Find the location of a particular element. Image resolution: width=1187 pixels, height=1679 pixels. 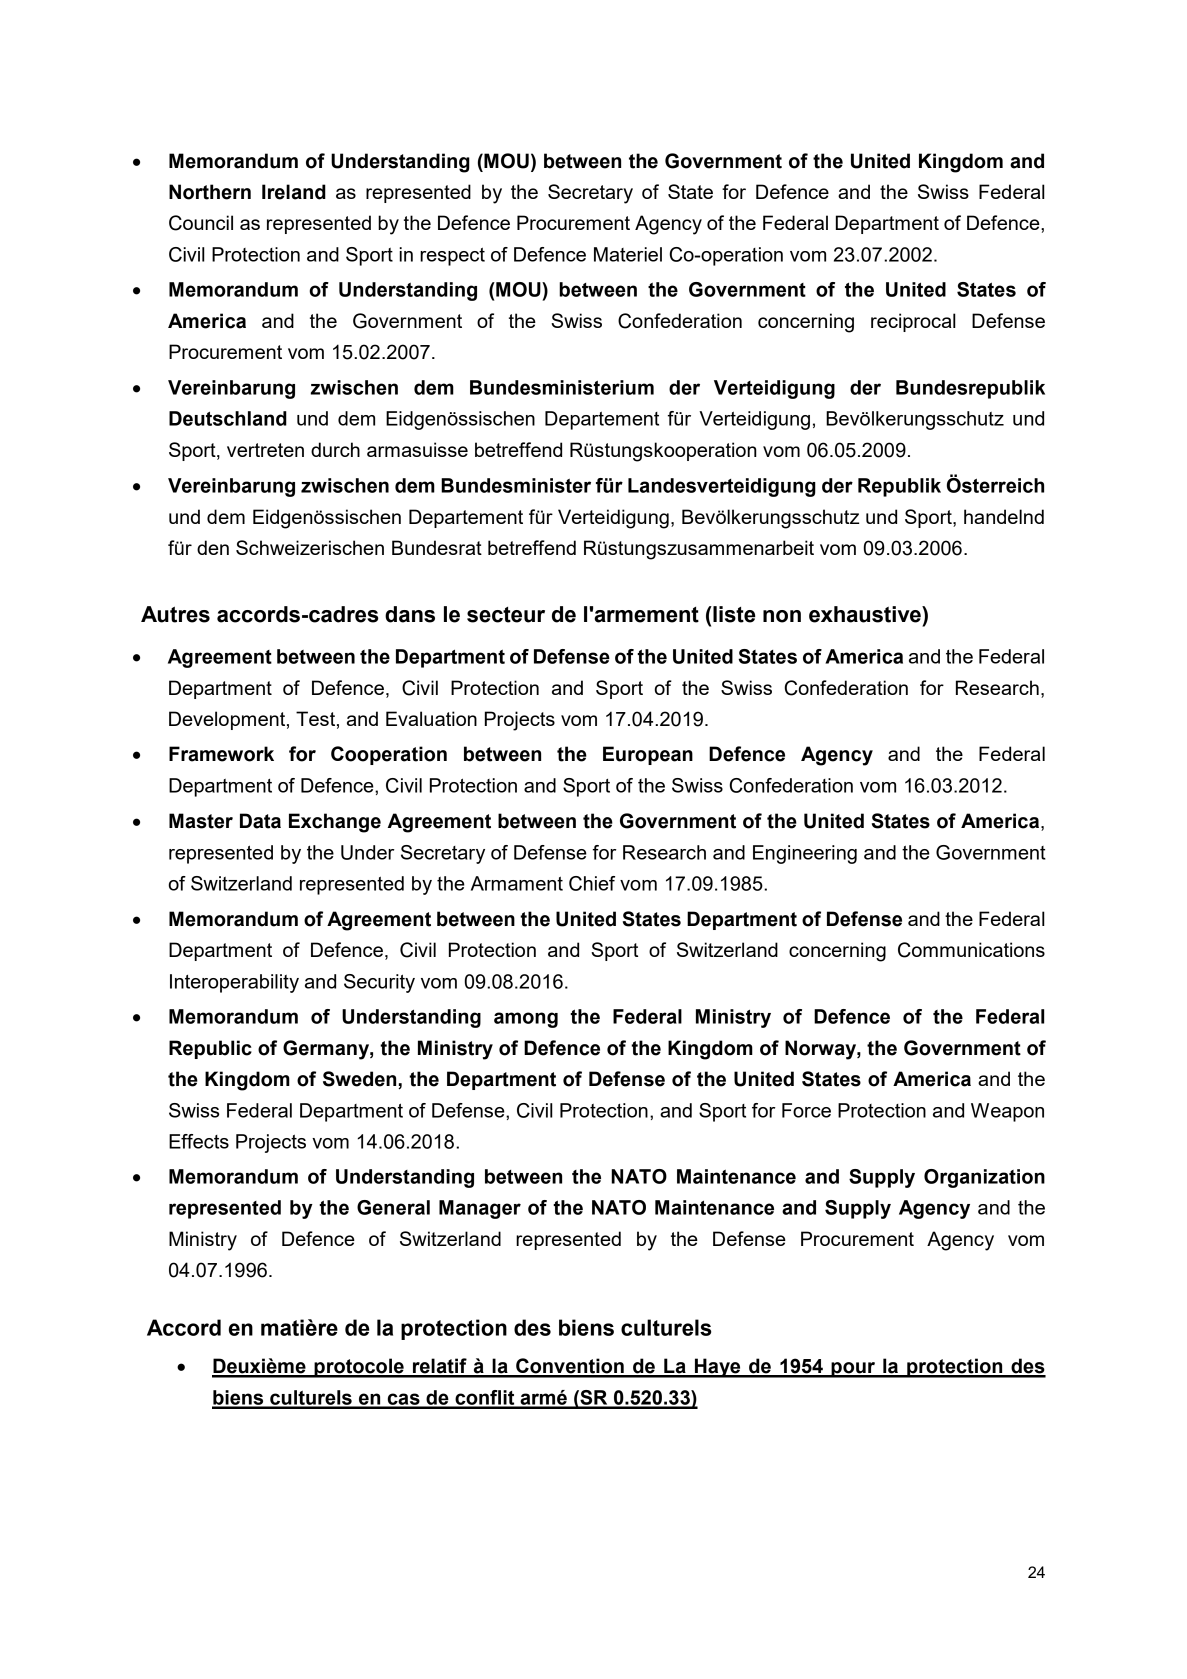

Communications is located at coordinates (971, 950).
